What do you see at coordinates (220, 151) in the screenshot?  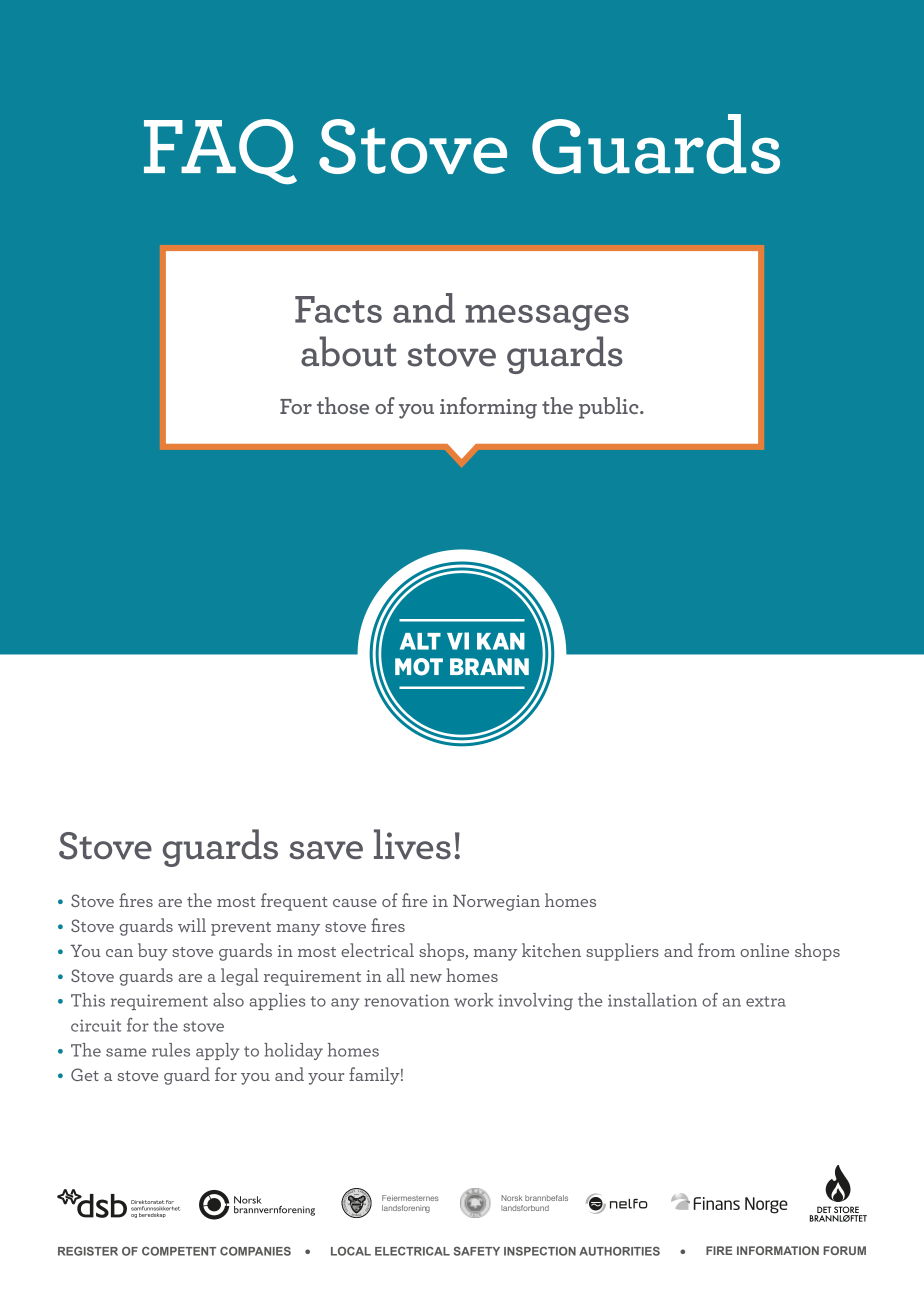 I see `FAQ` at bounding box center [220, 151].
